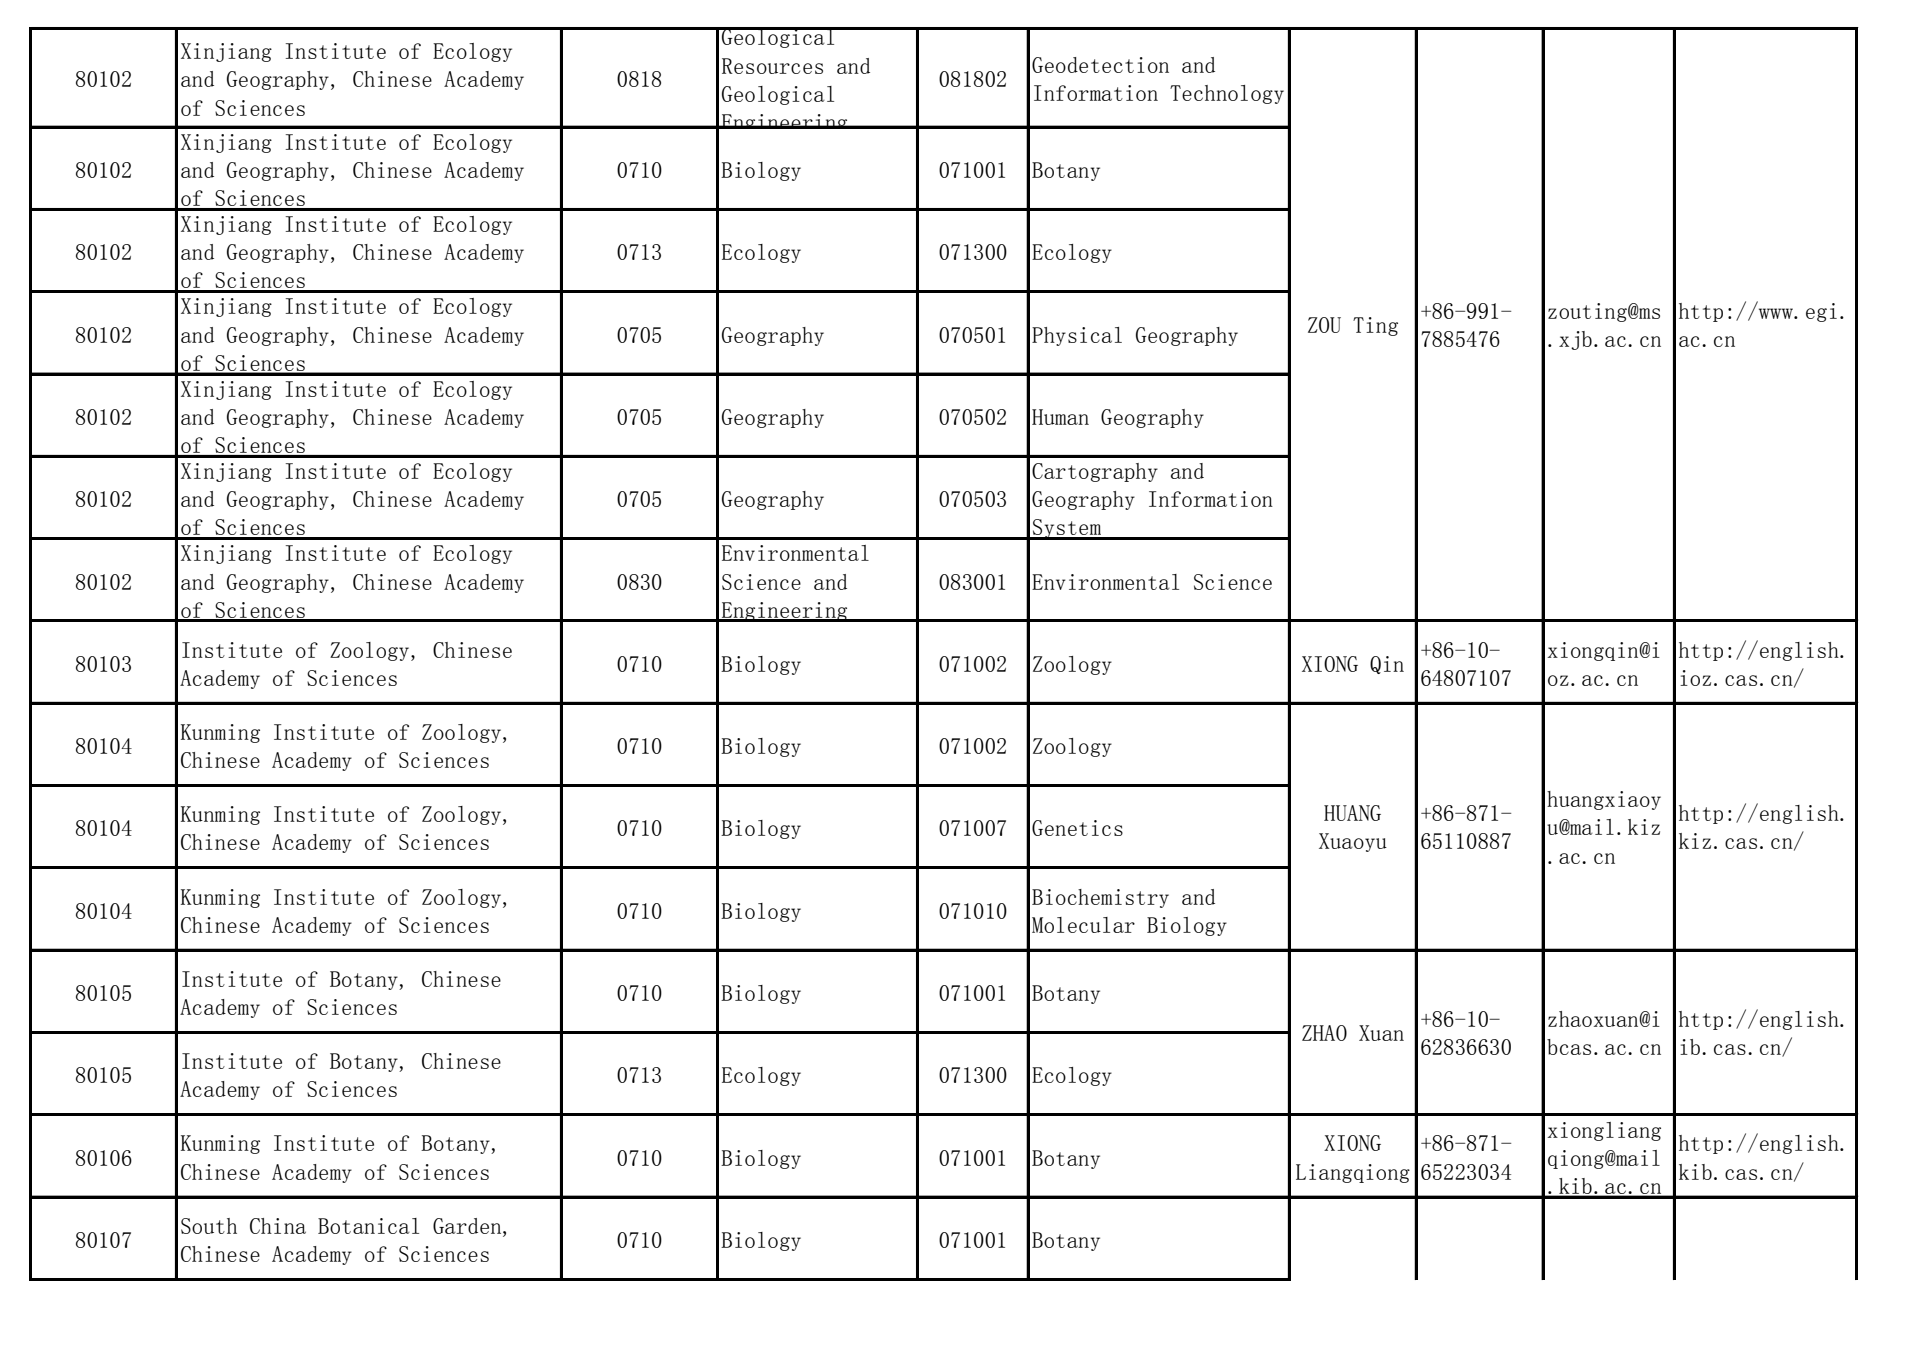  What do you see at coordinates (1077, 828) in the page?
I see `Genetics` at bounding box center [1077, 828].
